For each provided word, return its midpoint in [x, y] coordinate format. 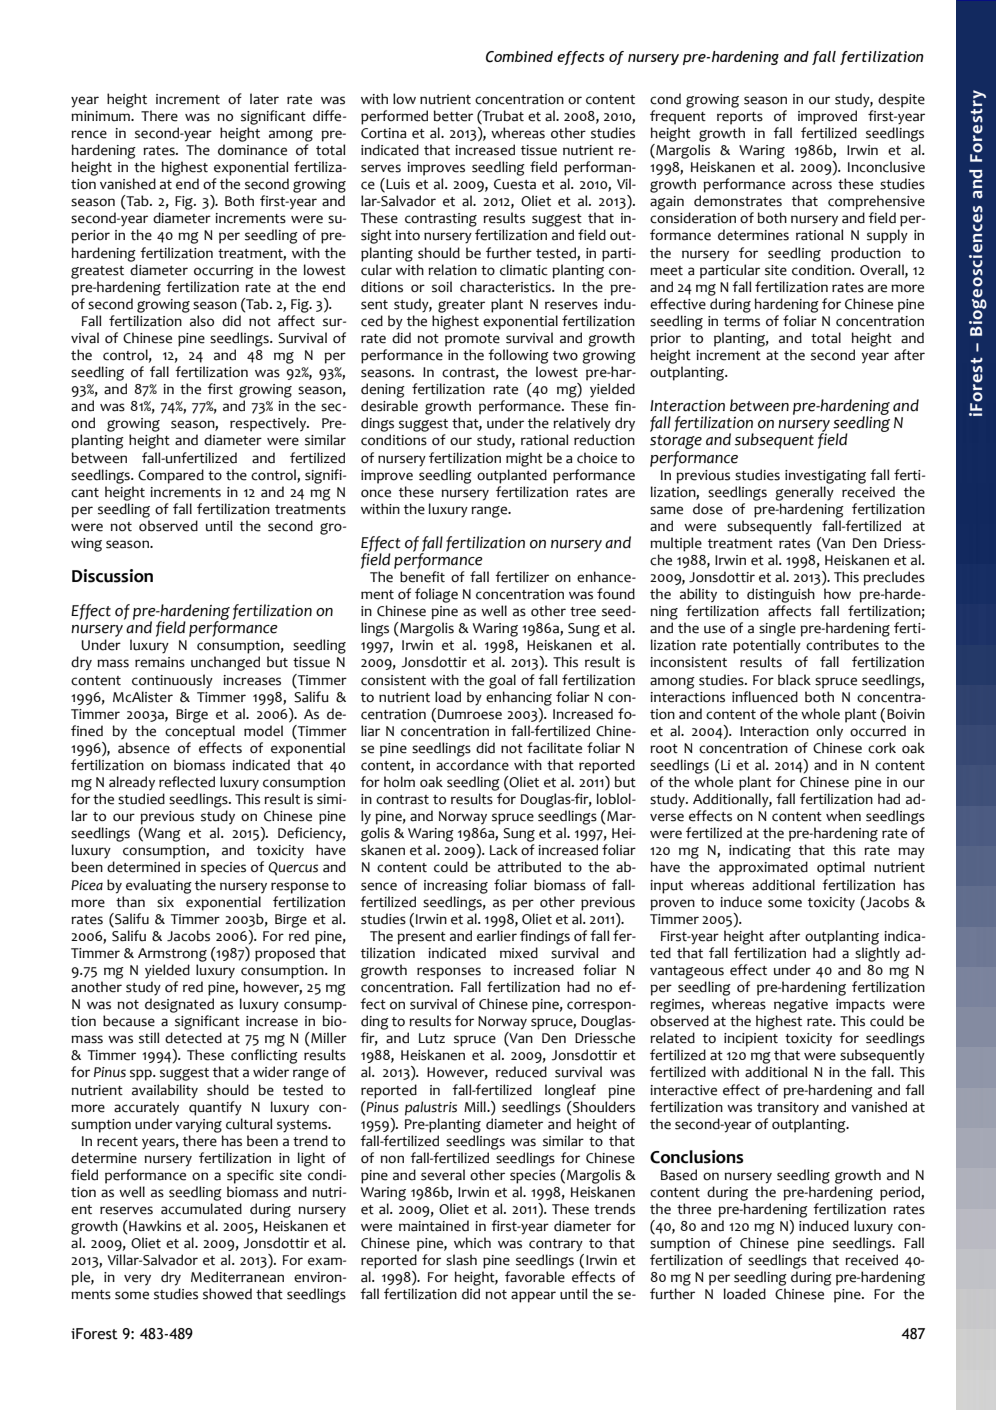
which [472, 1243]
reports [740, 118]
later [264, 99]
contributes [842, 645]
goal [502, 681]
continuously [172, 681]
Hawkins [154, 1226]
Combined [519, 57]
